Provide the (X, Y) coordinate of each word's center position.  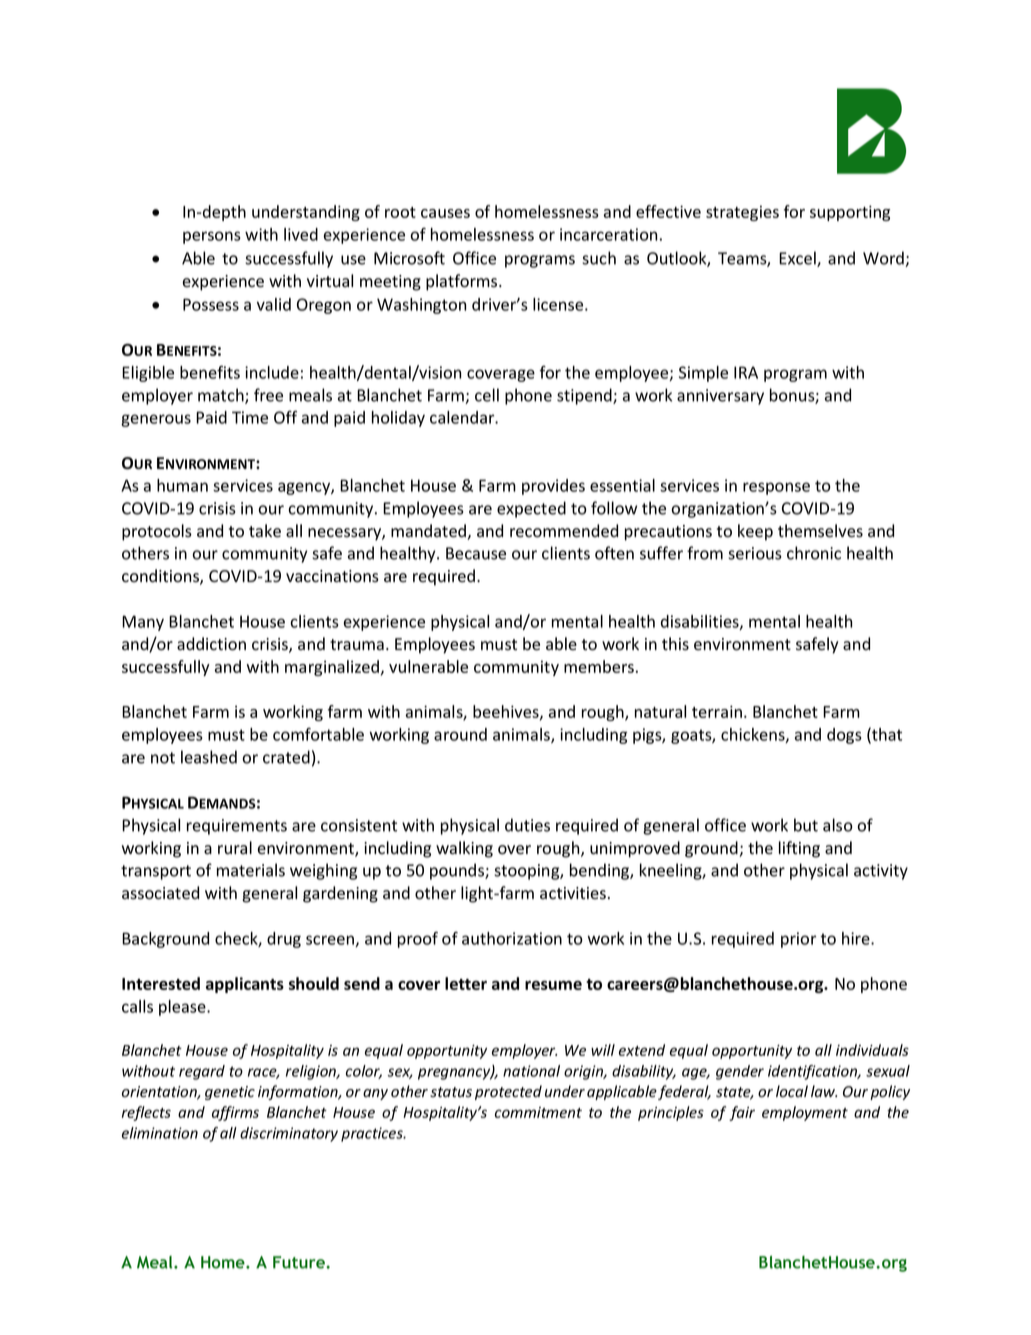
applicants (245, 985)
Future (300, 1262)
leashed (209, 757)
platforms (463, 282)
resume (553, 985)
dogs (844, 736)
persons (212, 237)
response (776, 488)
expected (531, 509)
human (182, 485)
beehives (507, 712)
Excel (798, 259)
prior (798, 940)
